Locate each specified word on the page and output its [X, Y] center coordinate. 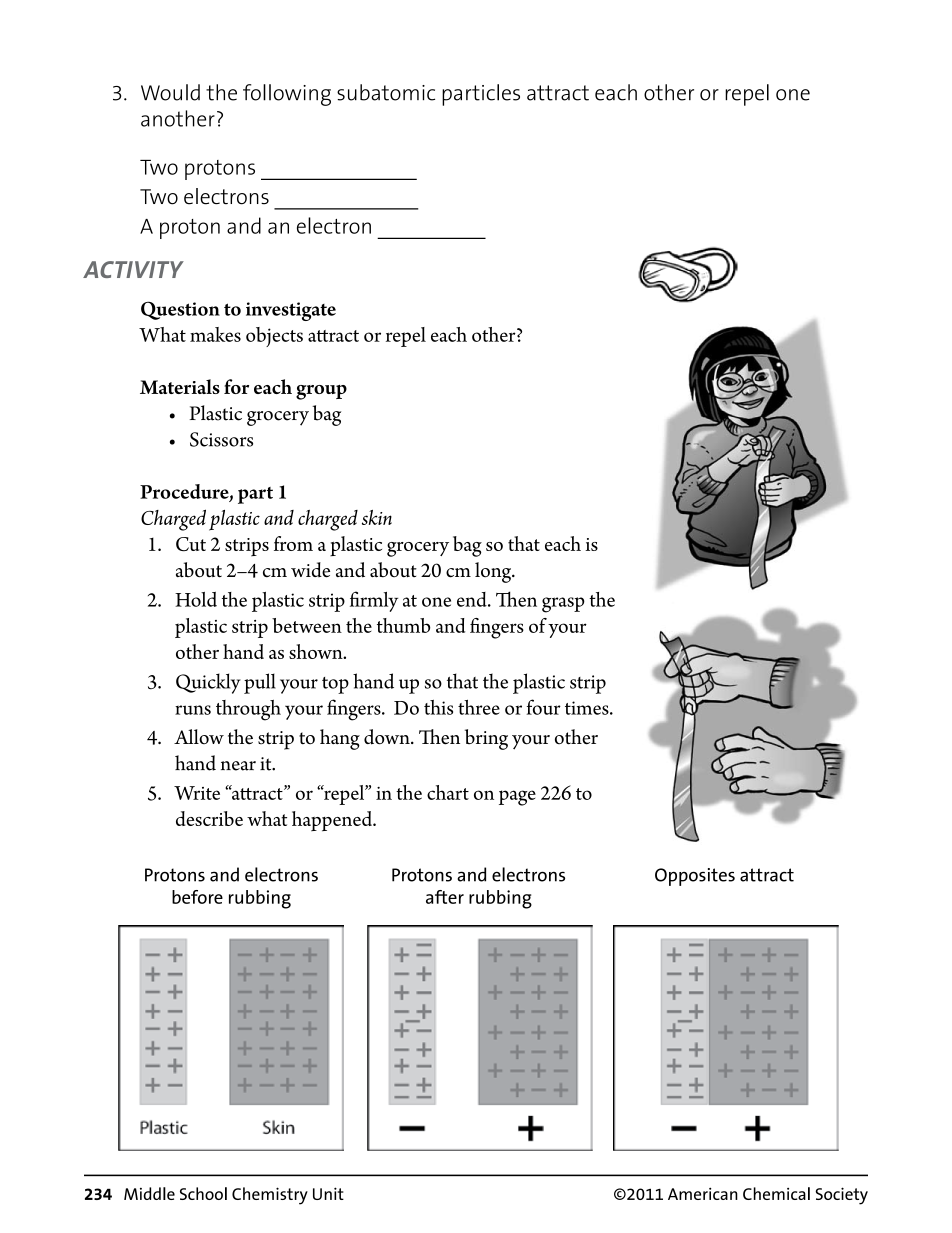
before [197, 897]
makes [215, 334]
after [445, 897]
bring [486, 739]
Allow [199, 736]
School [203, 1193]
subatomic [386, 92]
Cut [191, 544]
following [287, 95]
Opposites [695, 877]
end [473, 599]
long [494, 572]
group [321, 392]
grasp [563, 605]
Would [170, 92]
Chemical [776, 1193]
